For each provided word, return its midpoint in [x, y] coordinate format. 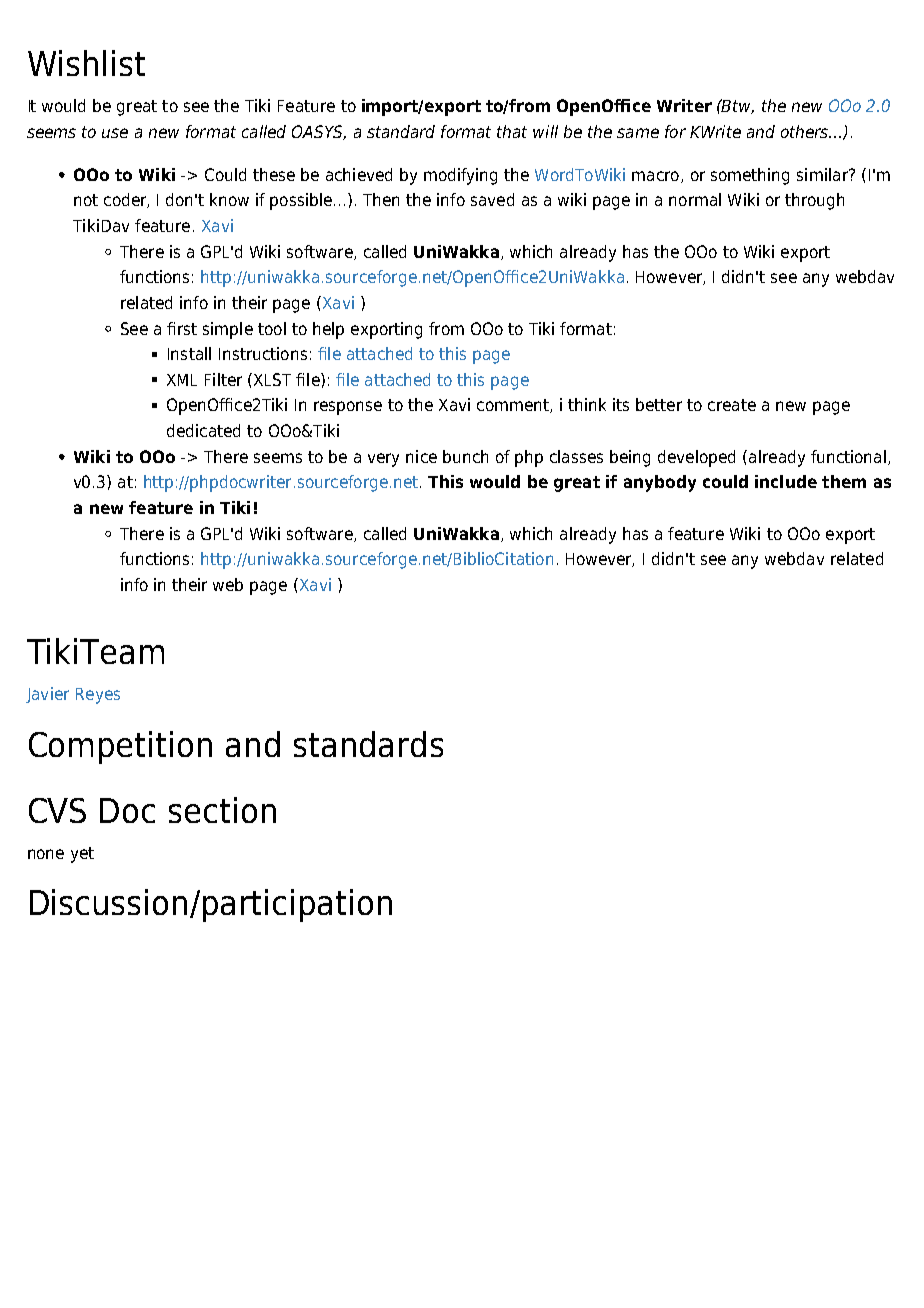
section [222, 810]
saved [492, 199]
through [814, 201]
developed [696, 458]
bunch [465, 456]
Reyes [98, 696]
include [786, 481]
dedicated [203, 430]
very [383, 460]
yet [82, 855]
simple [228, 330]
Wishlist [86, 63]
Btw [737, 106]
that [512, 131]
